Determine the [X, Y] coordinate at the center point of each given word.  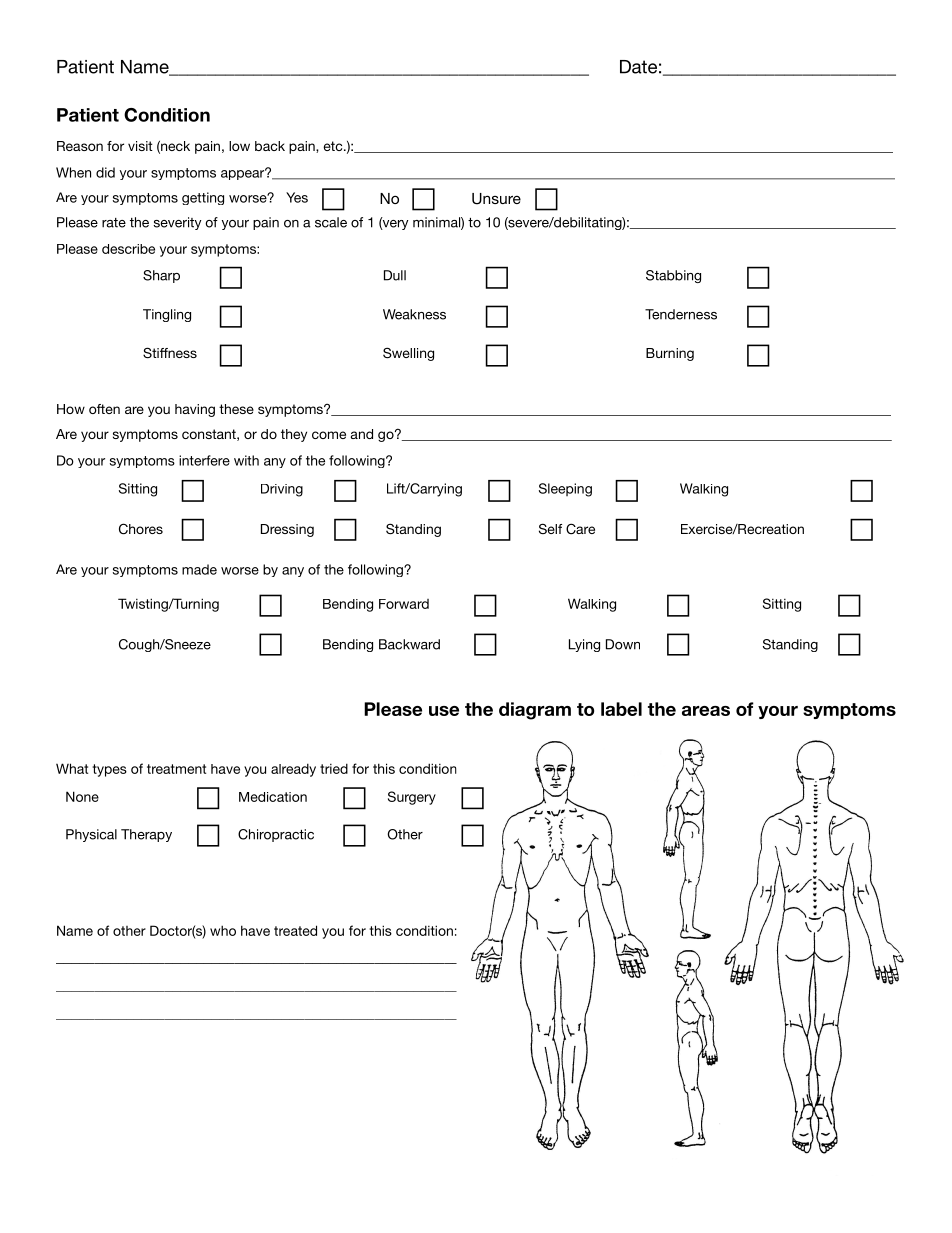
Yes [297, 197]
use [444, 711]
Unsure [496, 199]
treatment [176, 769]
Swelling [408, 354]
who [223, 930]
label [621, 709]
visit [140, 146]
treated [295, 930]
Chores [141, 529]
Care [580, 529]
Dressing [287, 530]
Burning [670, 354]
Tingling [167, 315]
